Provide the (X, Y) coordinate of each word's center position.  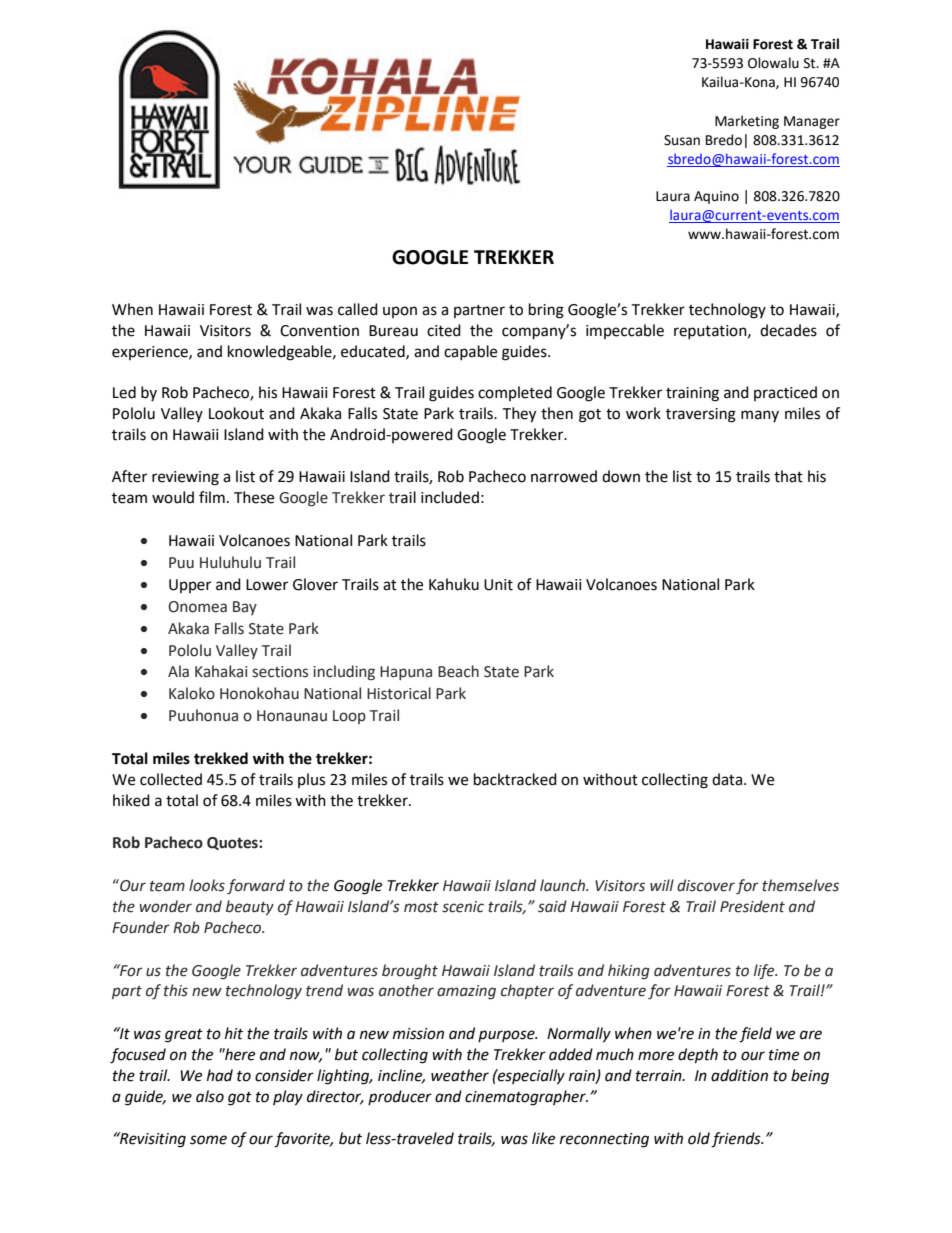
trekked (221, 758)
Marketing (747, 122)
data (727, 779)
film (212, 497)
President (752, 906)
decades (788, 330)
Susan (682, 140)
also (210, 1096)
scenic (463, 907)
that (788, 476)
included (450, 497)
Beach (458, 671)
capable (470, 352)
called (358, 309)
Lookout (236, 413)
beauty (250, 907)
